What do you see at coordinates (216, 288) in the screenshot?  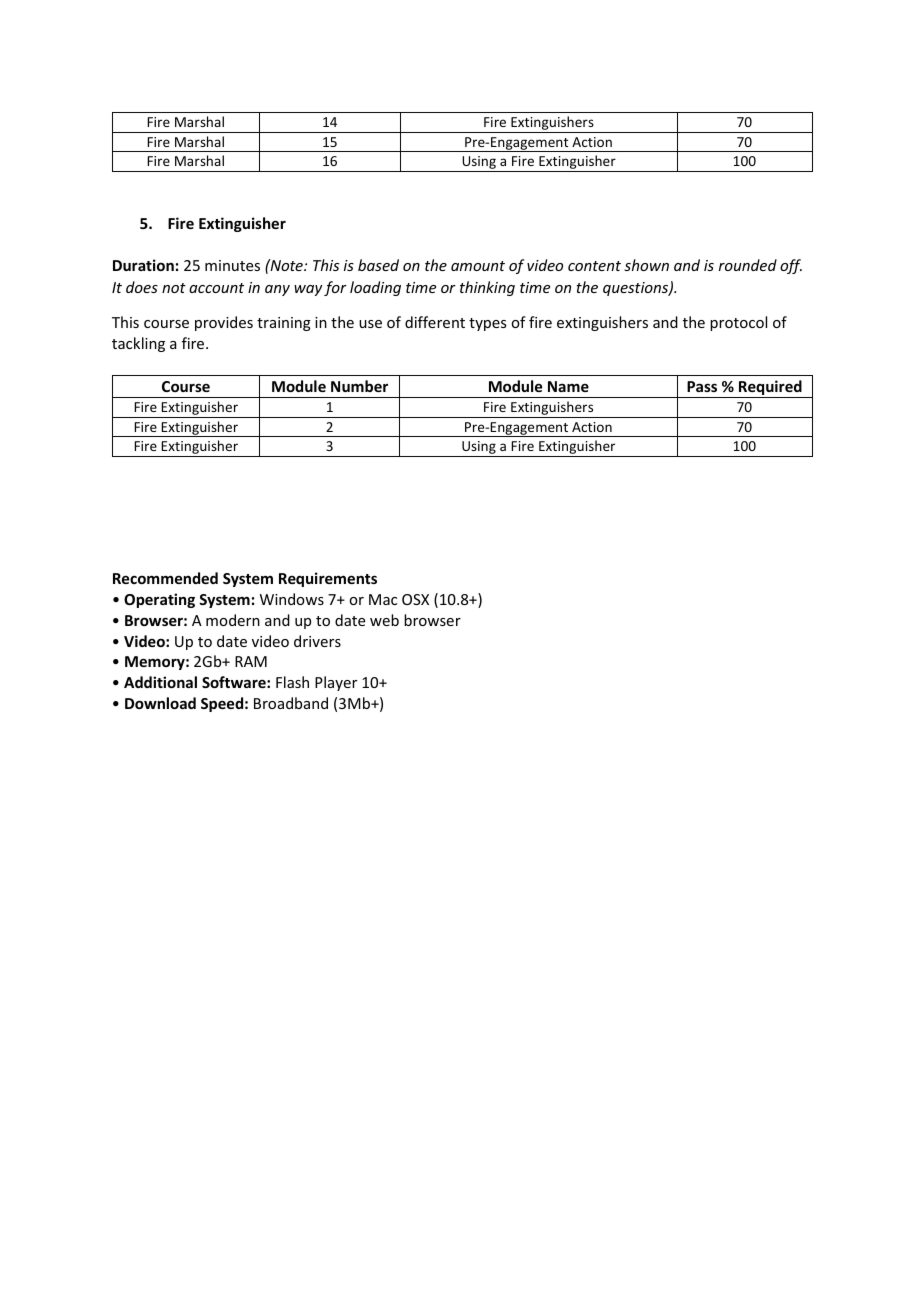 I see `account` at bounding box center [216, 288].
